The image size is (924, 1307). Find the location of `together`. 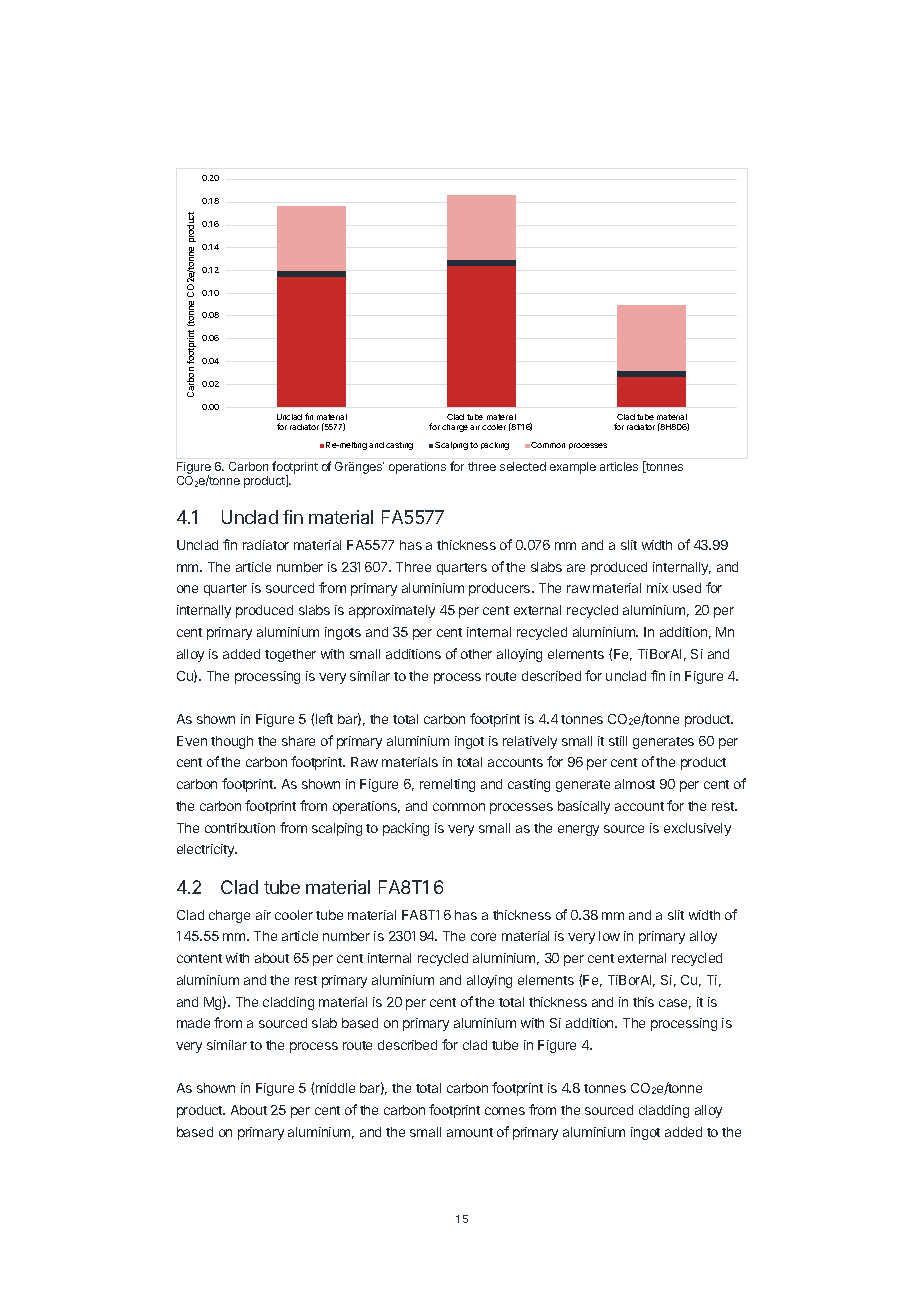

together is located at coordinates (290, 655).
